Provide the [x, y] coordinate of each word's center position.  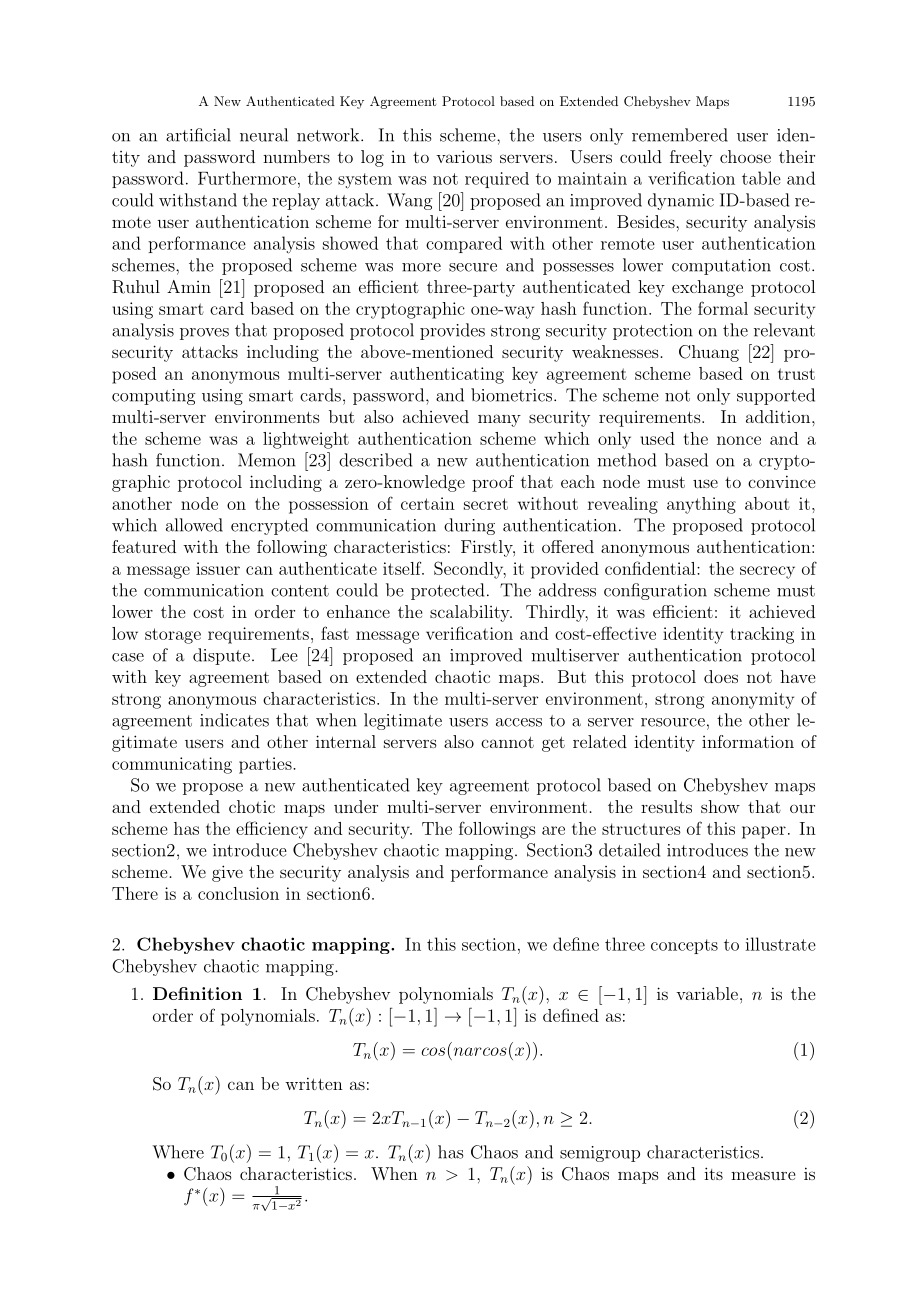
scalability [471, 613]
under [356, 806]
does [721, 676]
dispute [221, 656]
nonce [739, 440]
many [499, 420]
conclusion [238, 893]
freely [691, 158]
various [464, 156]
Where [178, 1152]
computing [153, 397]
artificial [198, 135]
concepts [684, 946]
